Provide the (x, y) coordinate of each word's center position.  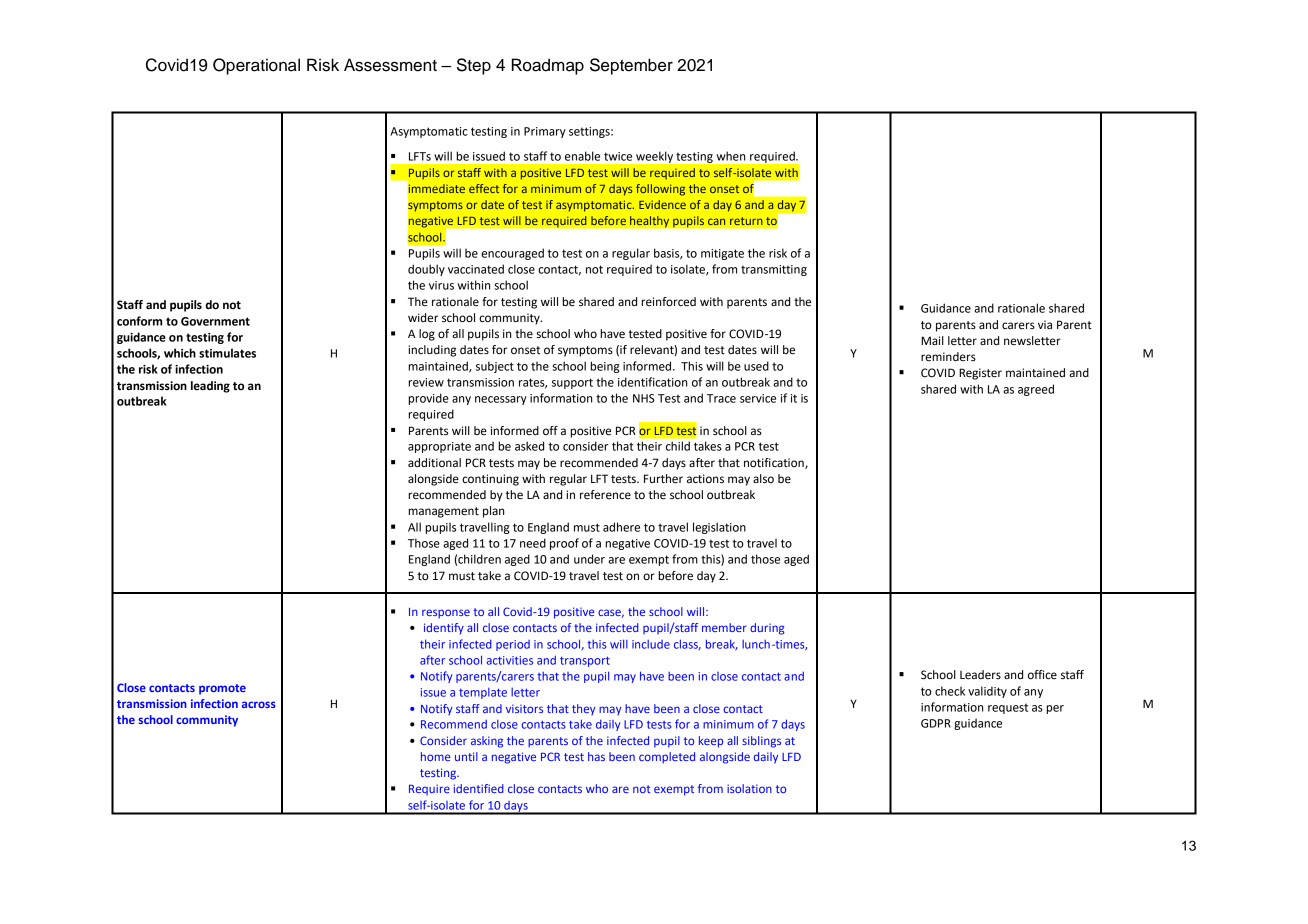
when (730, 156)
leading (210, 387)
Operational (256, 66)
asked (529, 446)
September (631, 66)
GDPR (936, 723)
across (259, 704)
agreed (1036, 390)
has (596, 756)
